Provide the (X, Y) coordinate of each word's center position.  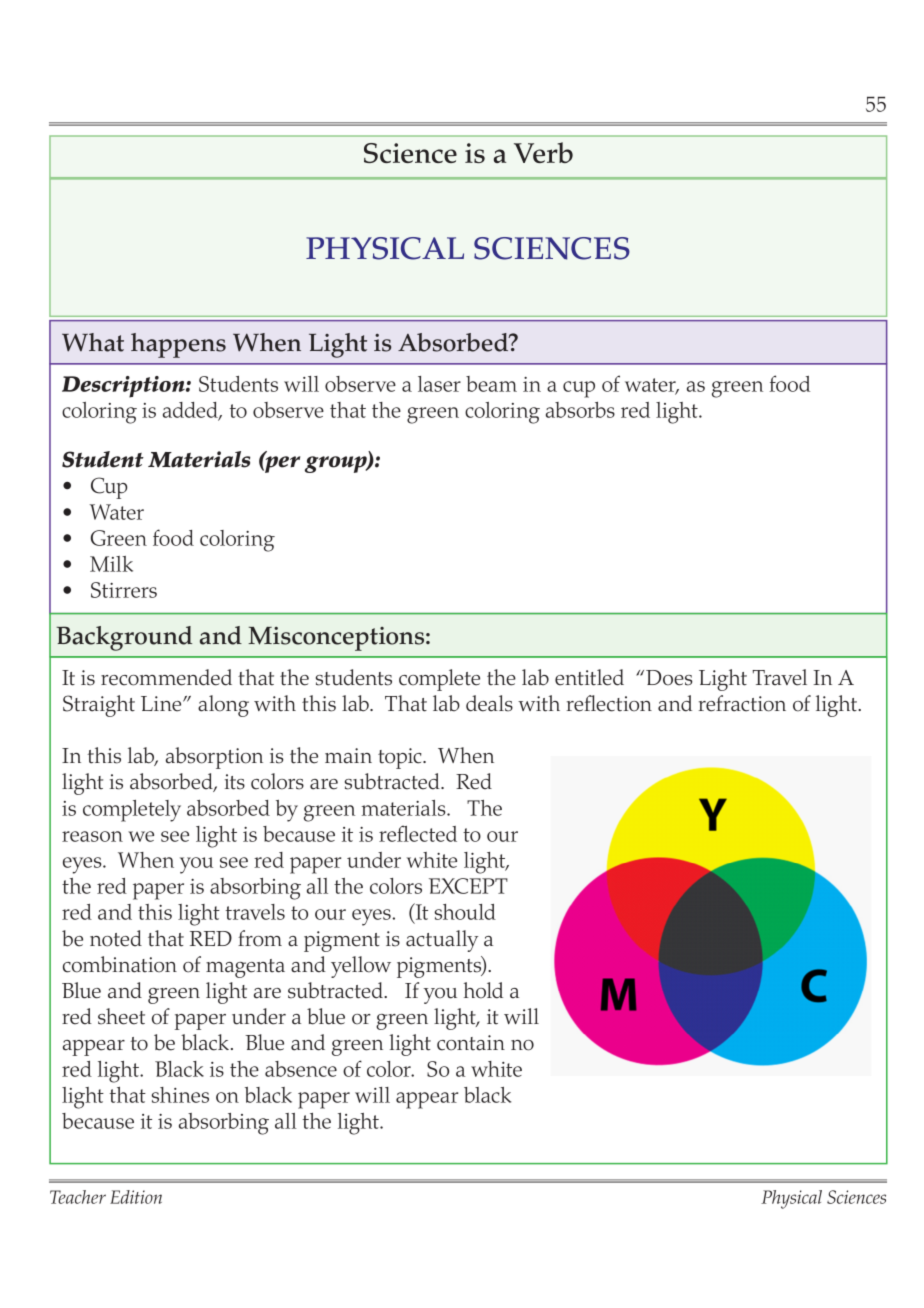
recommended (166, 677)
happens (178, 345)
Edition (136, 1197)
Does (669, 678)
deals (489, 703)
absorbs (580, 410)
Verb (543, 152)
